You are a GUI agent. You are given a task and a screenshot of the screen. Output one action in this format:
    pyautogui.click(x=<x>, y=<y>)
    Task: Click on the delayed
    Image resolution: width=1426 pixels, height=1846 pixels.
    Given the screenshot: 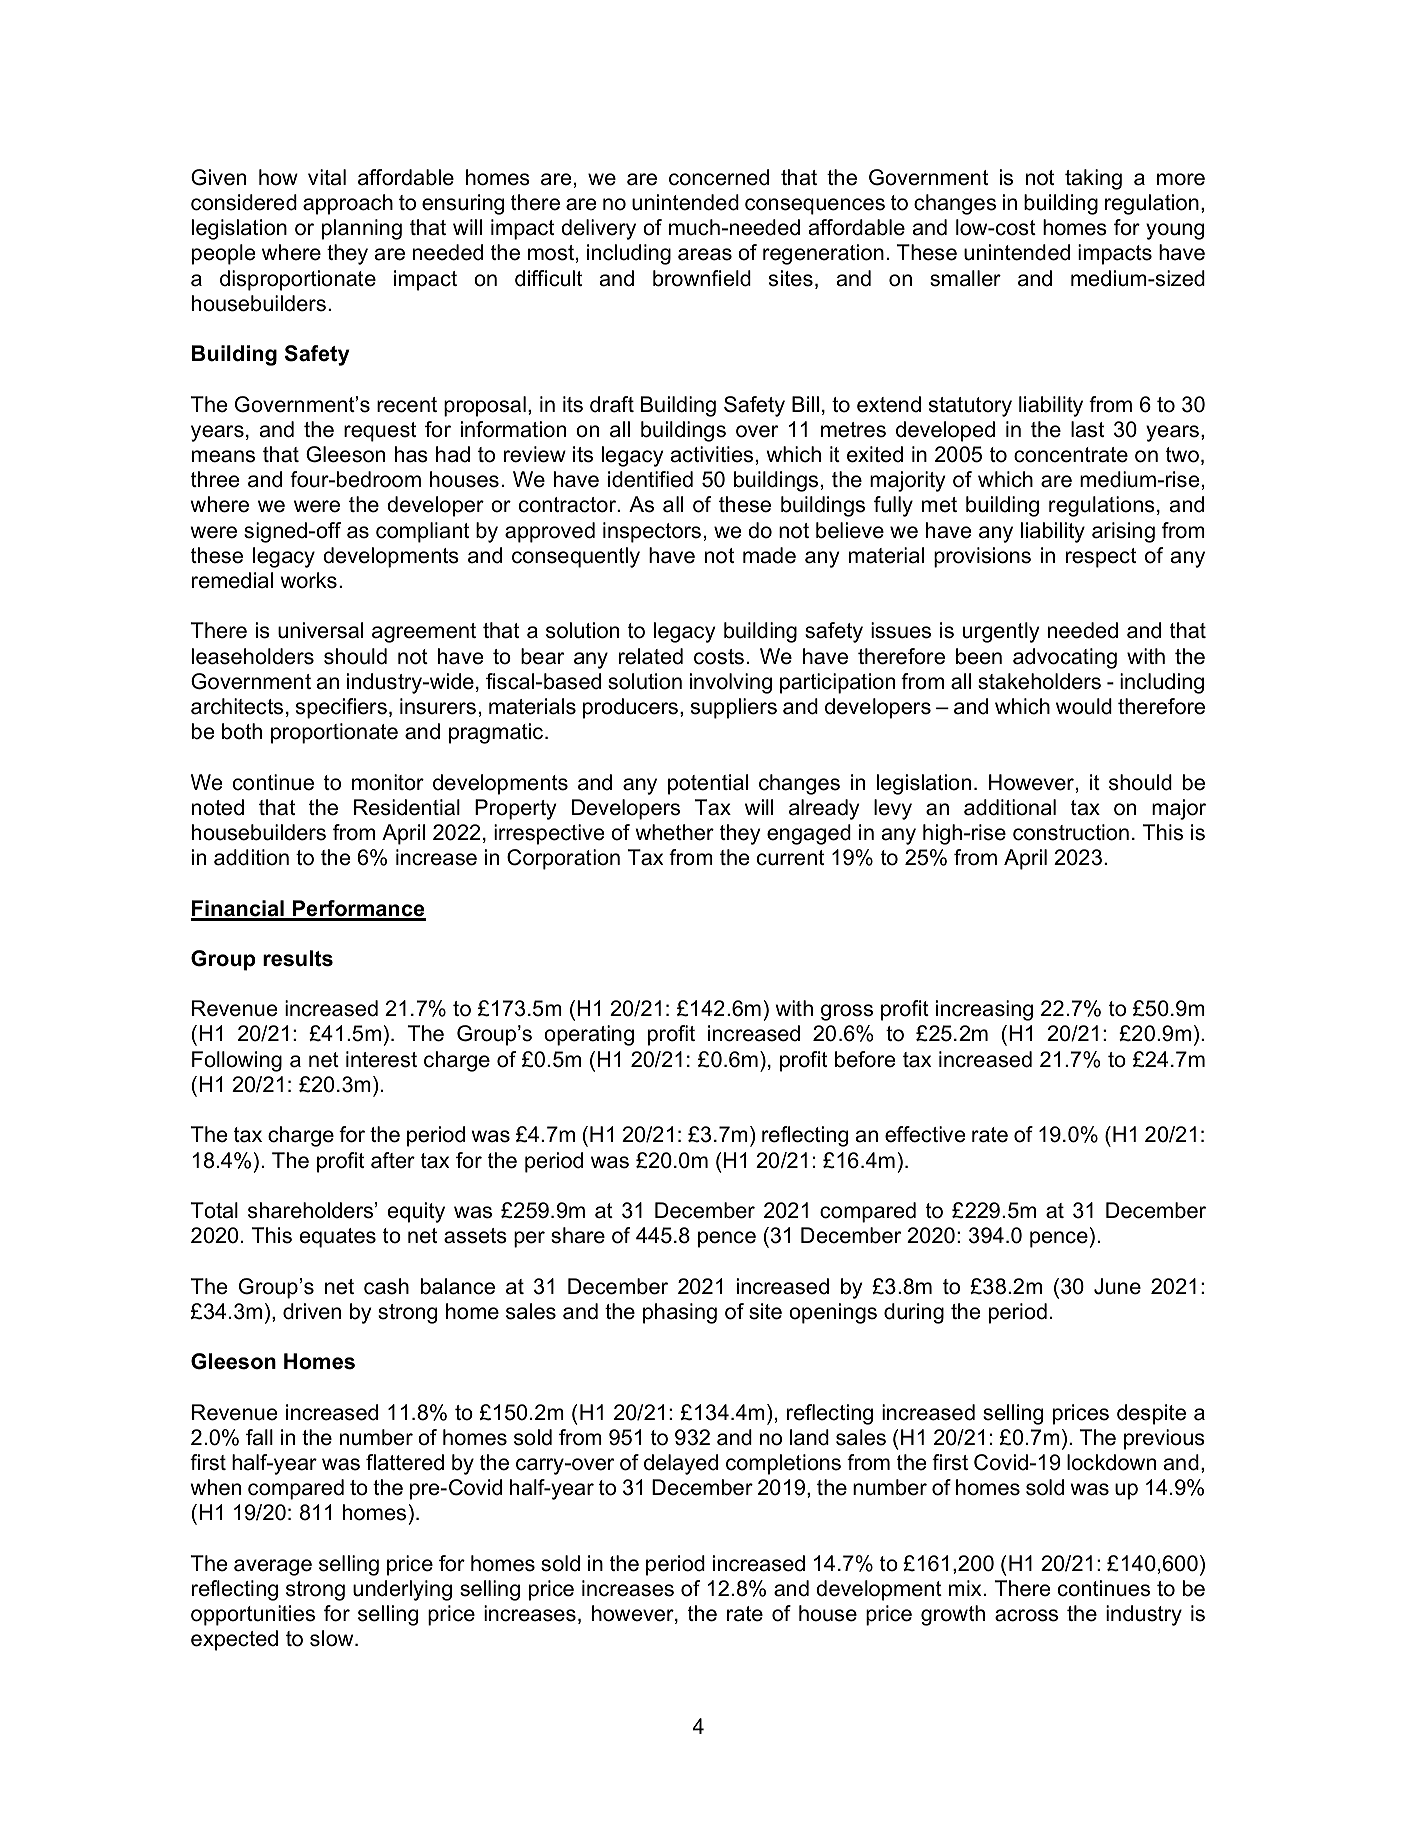 What is the action you would take?
    pyautogui.click(x=681, y=1464)
